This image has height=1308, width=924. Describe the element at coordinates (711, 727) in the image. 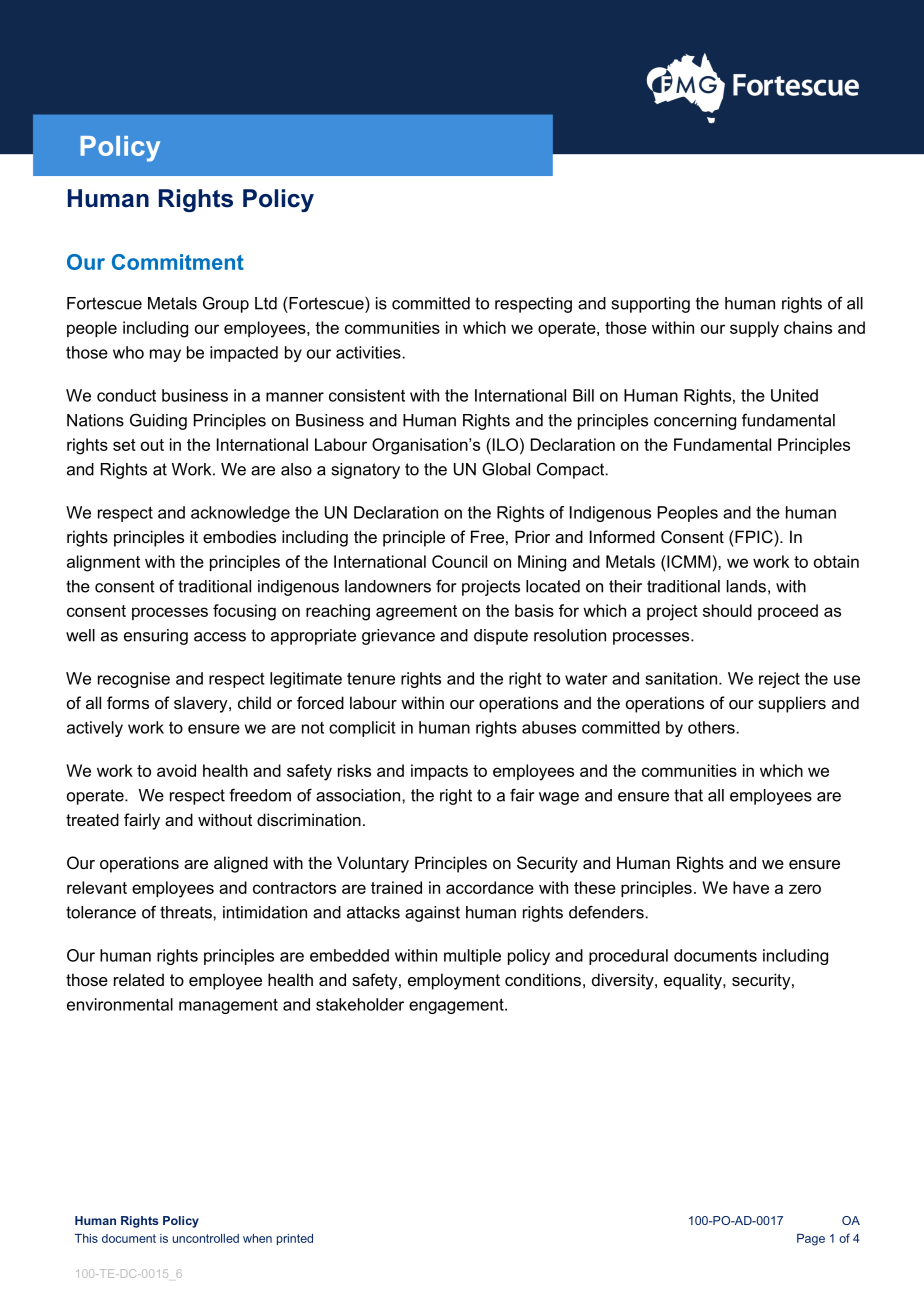

I see `others` at that location.
